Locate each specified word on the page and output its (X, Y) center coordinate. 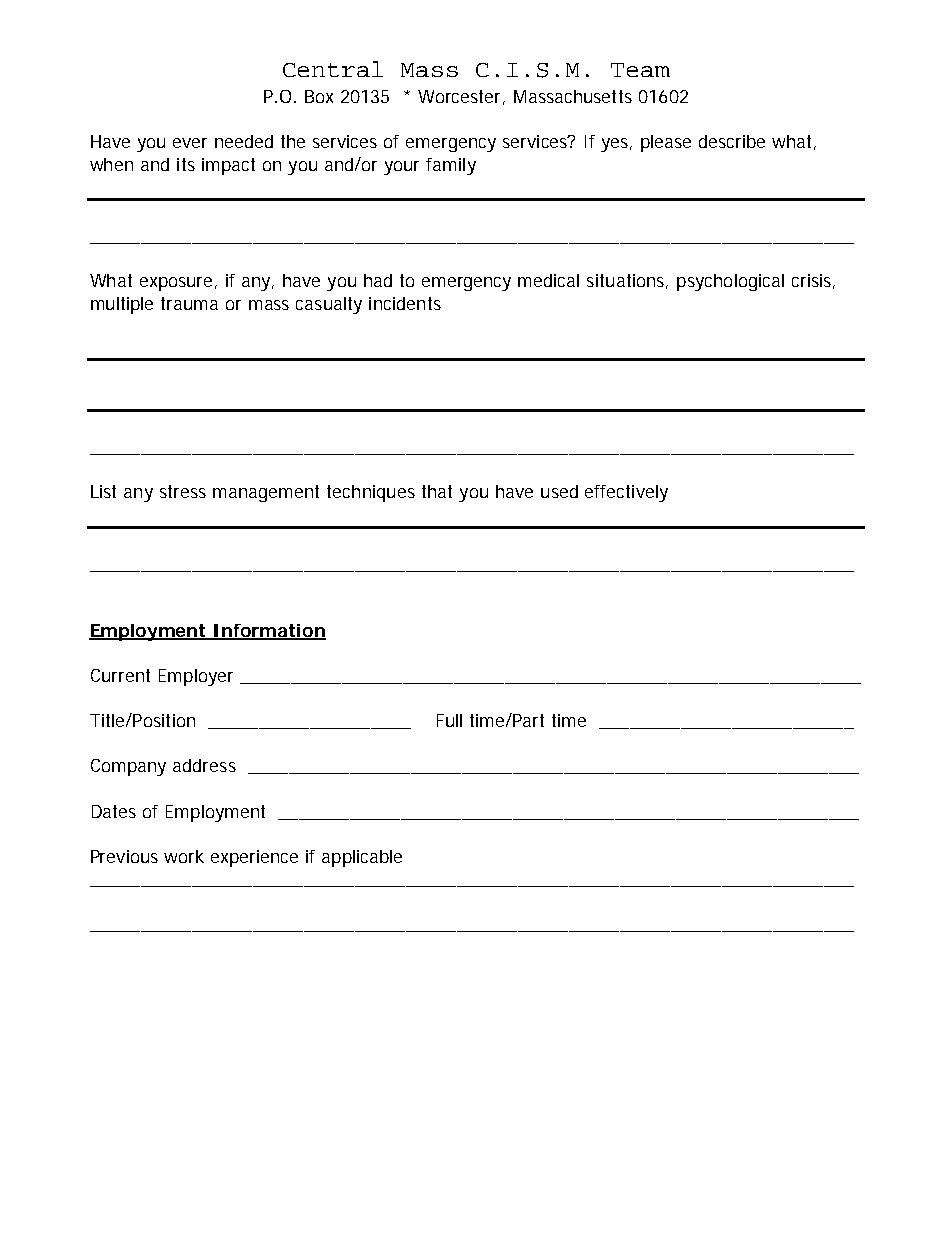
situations (627, 281)
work (184, 856)
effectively (626, 493)
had (378, 280)
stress (183, 491)
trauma (189, 303)
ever (190, 143)
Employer (196, 677)
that (437, 491)
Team (640, 70)
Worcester (461, 97)
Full (449, 720)
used (559, 491)
